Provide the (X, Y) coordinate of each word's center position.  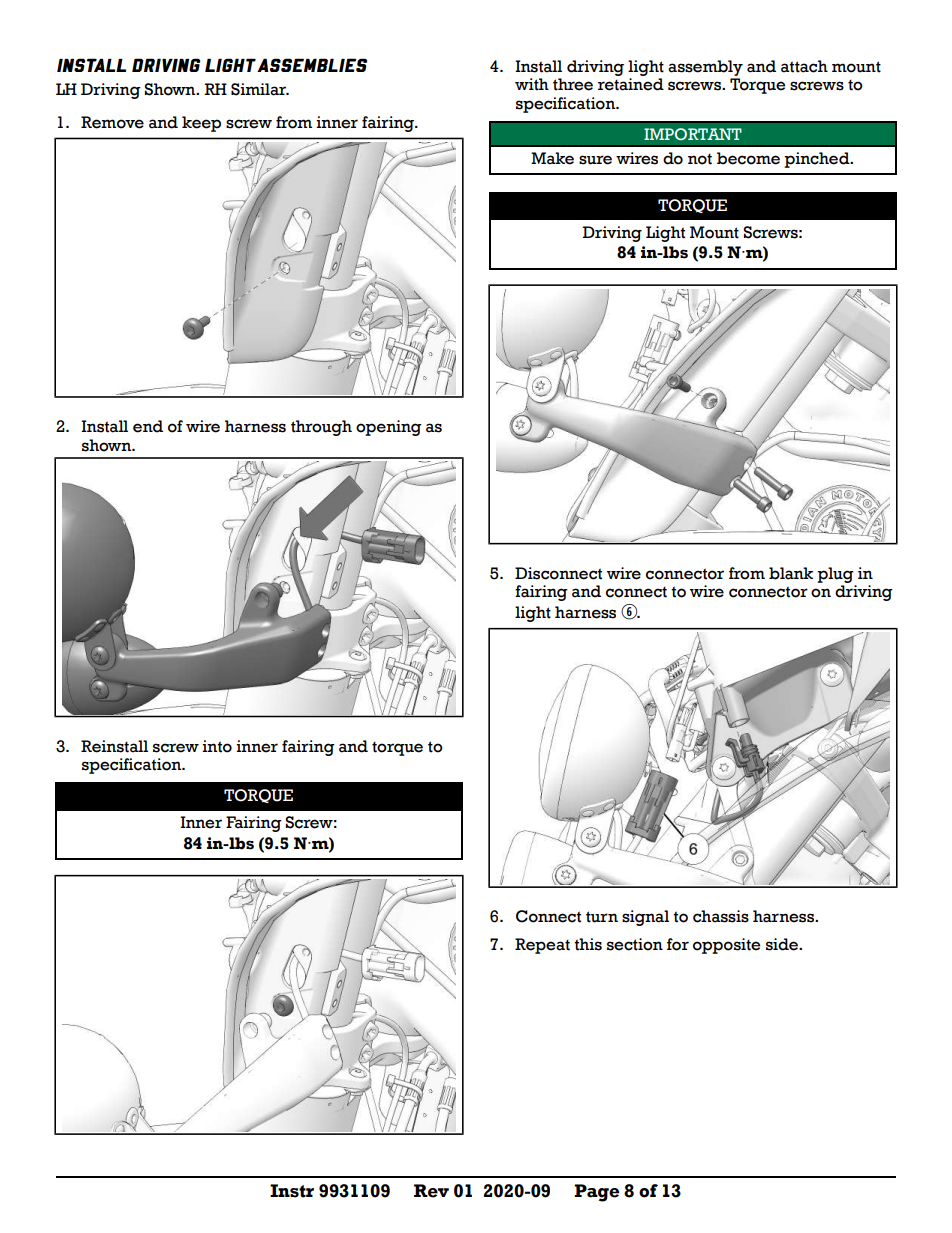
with (532, 84)
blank (791, 573)
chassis (721, 916)
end (148, 426)
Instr (292, 1191)
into (217, 746)
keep (201, 124)
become (748, 158)
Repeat (542, 946)
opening (389, 428)
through (321, 428)
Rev (431, 1191)
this (588, 944)
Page (596, 1193)
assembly (705, 68)
